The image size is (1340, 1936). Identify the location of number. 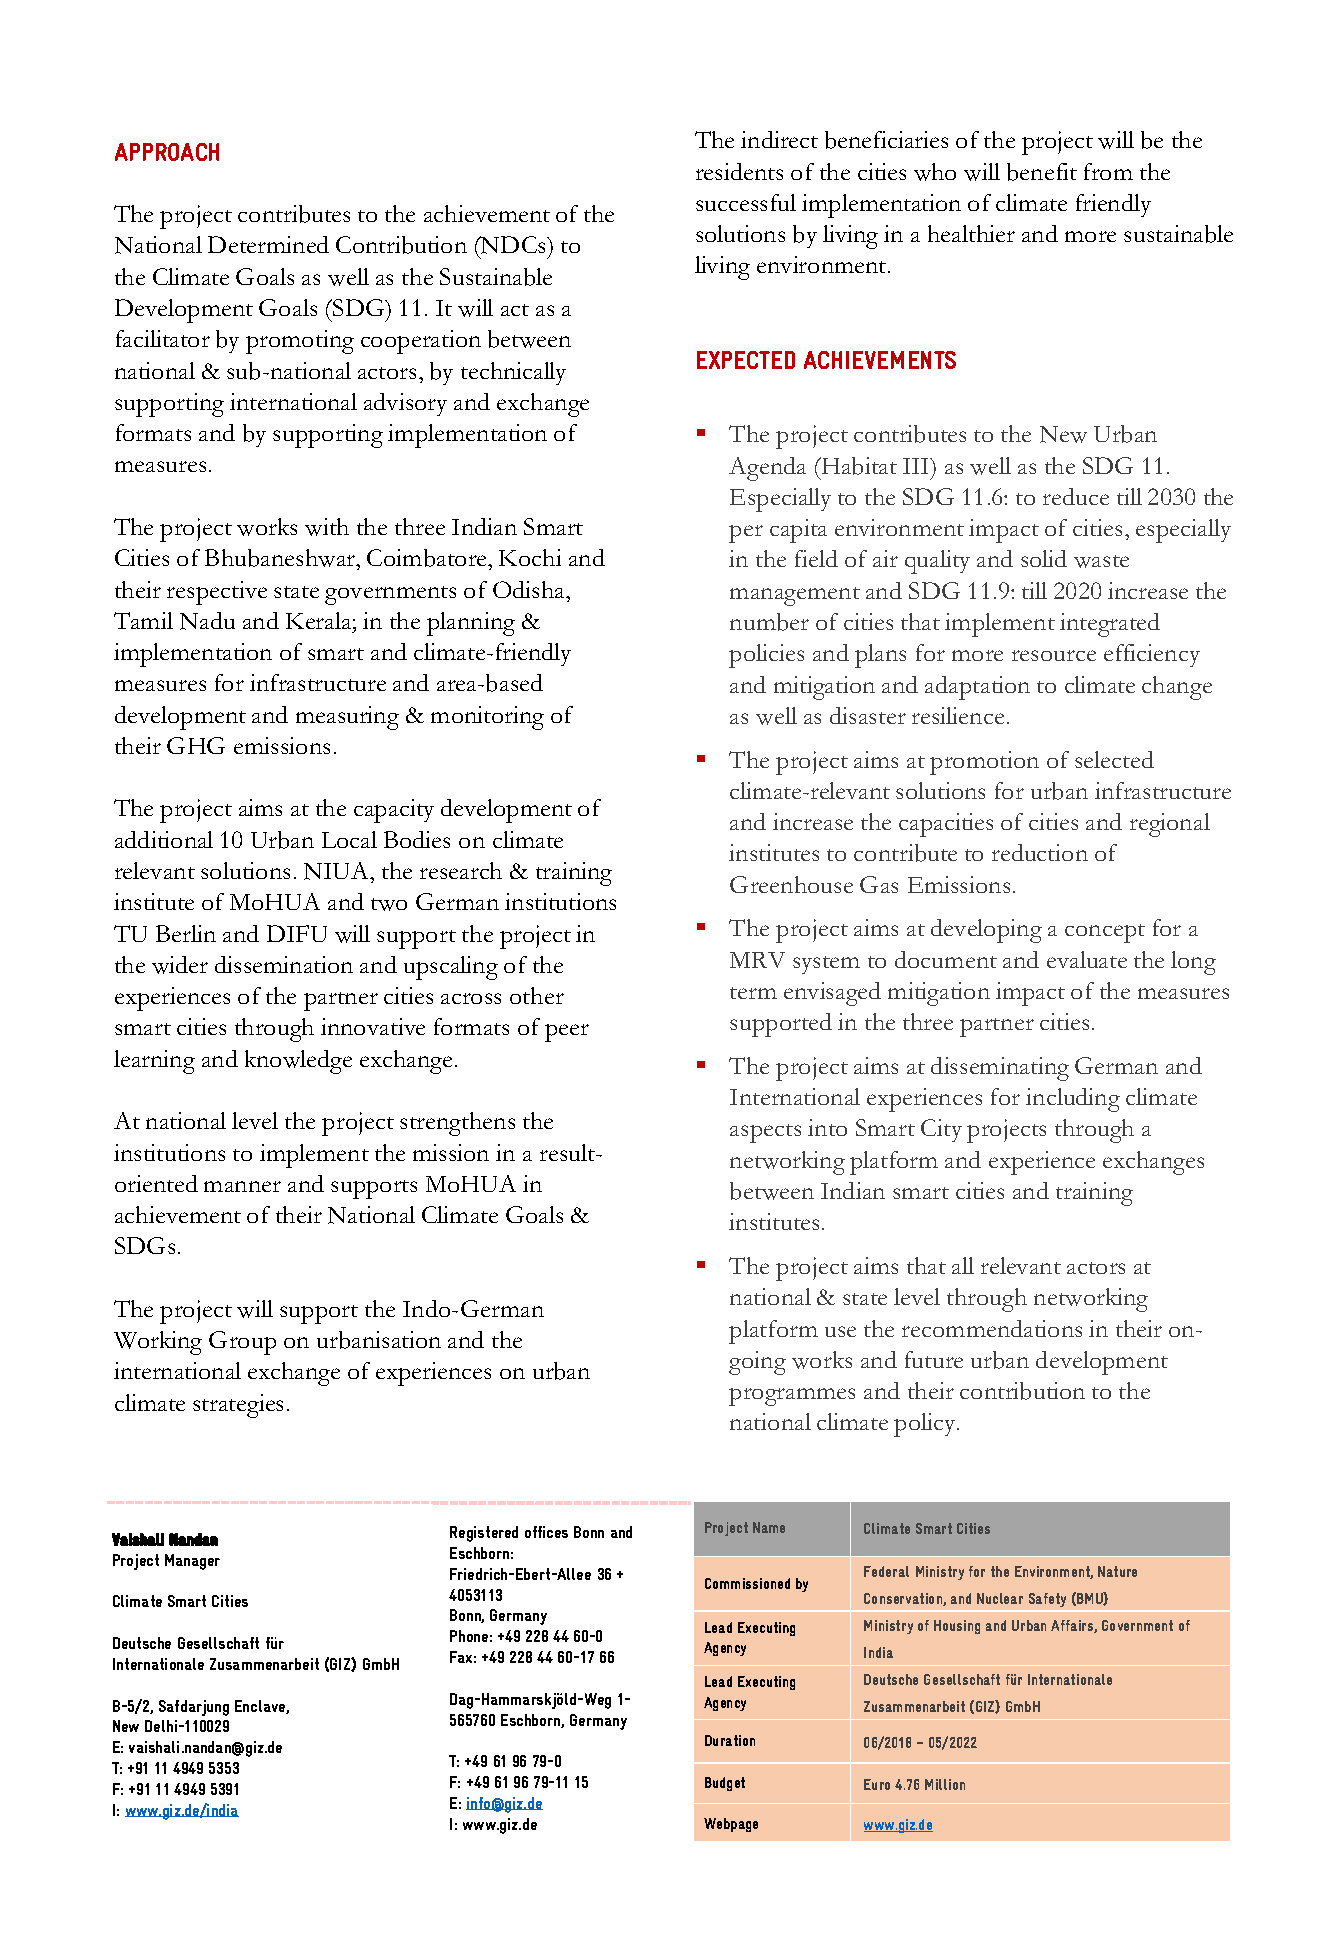
(769, 622).
